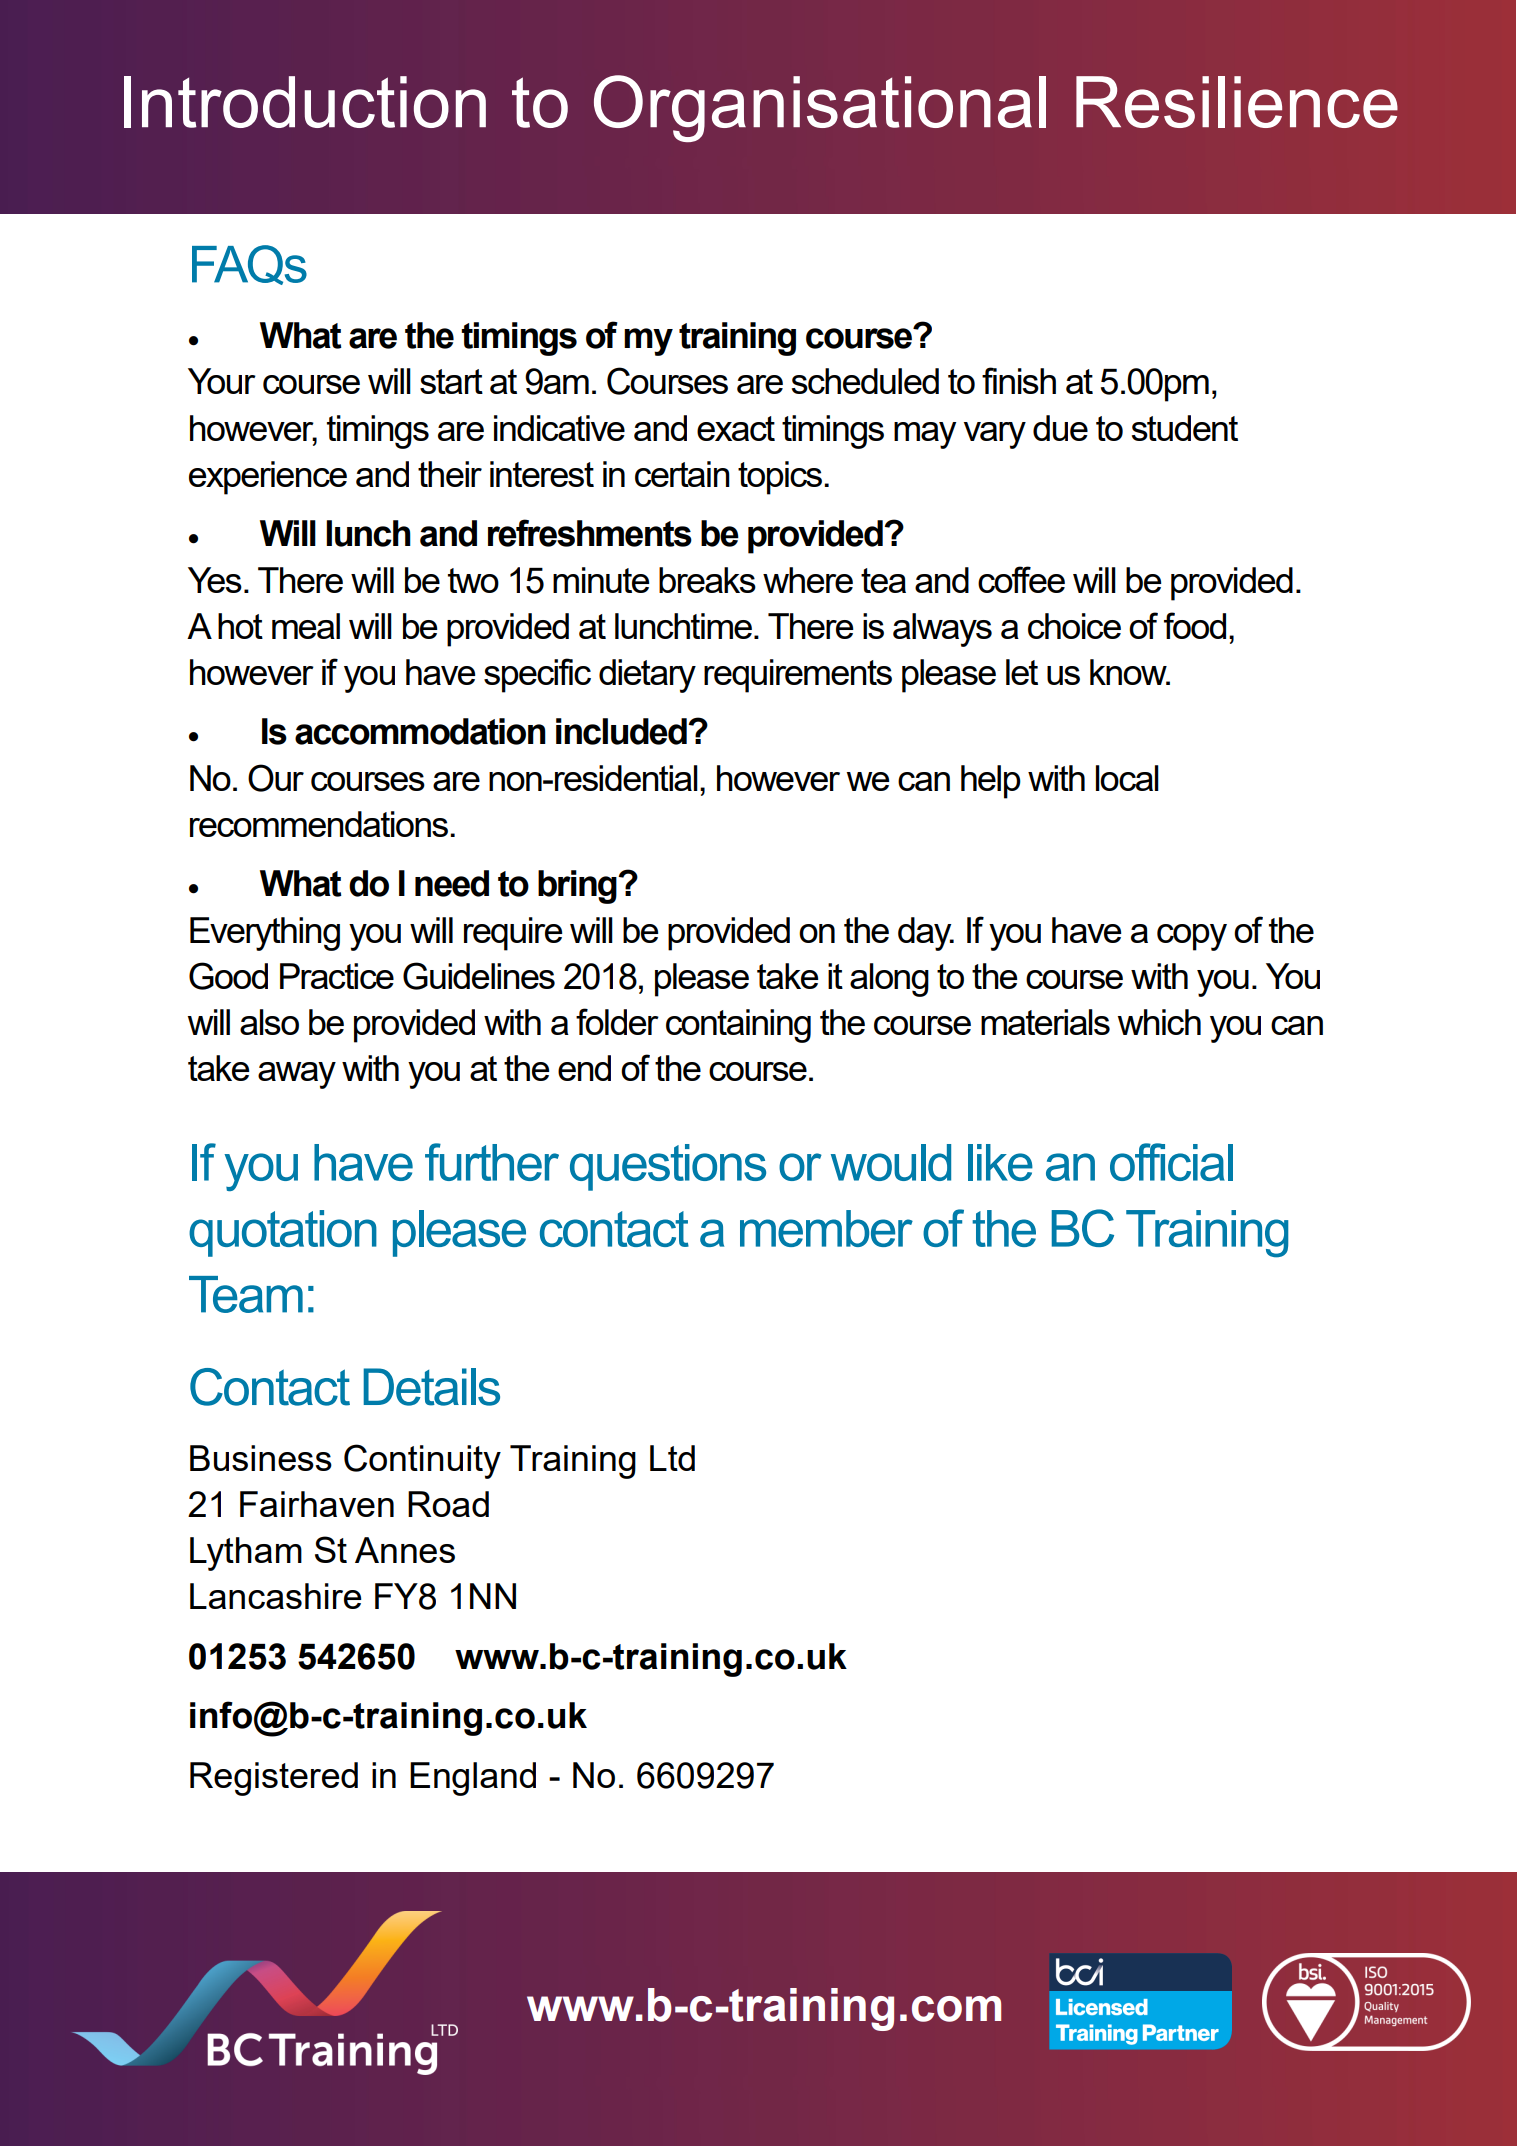  What do you see at coordinates (305, 102) in the screenshot?
I see `Introduction` at bounding box center [305, 102].
